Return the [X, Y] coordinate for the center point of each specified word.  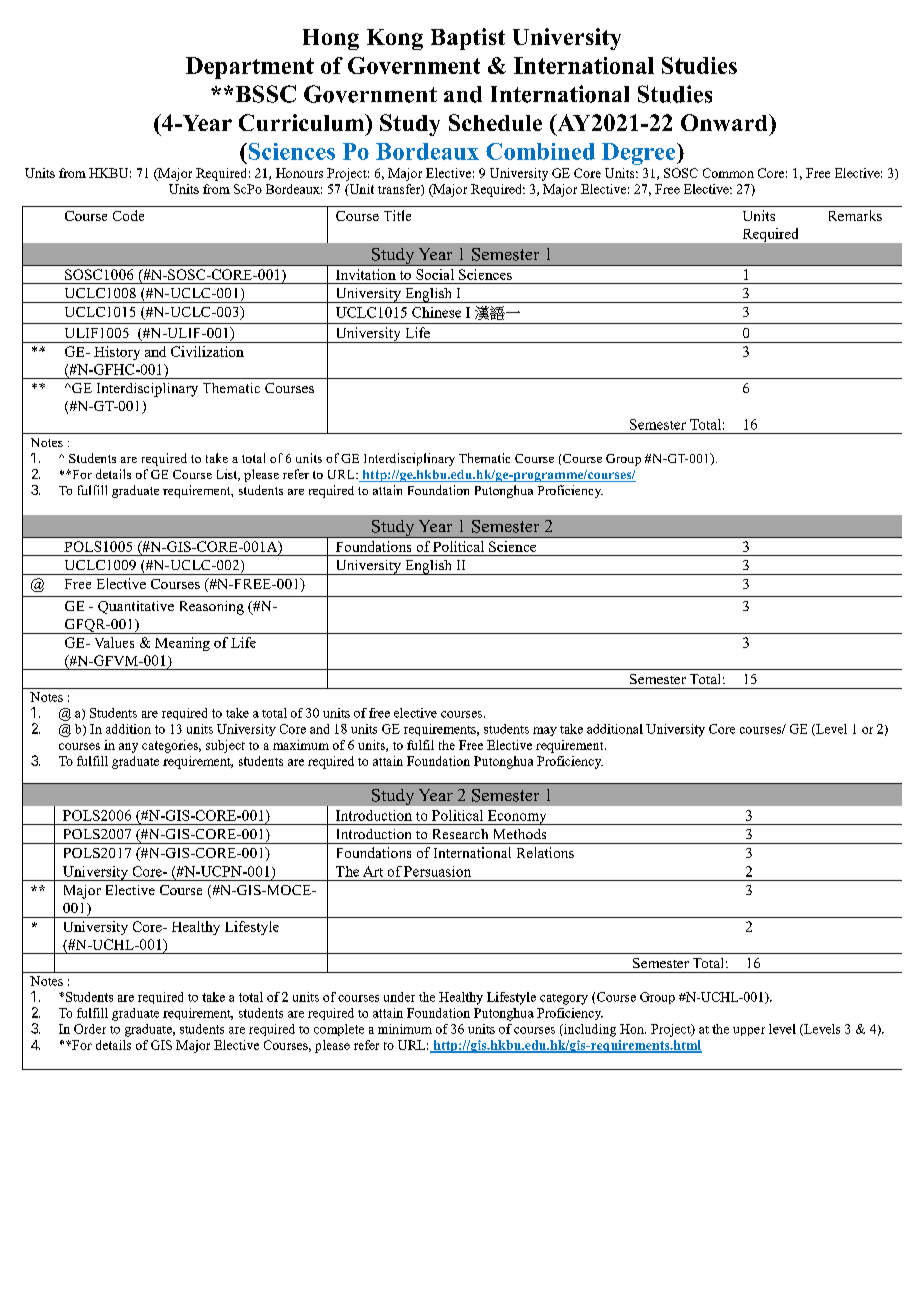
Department [250, 68]
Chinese [436, 312]
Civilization [207, 351]
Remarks [855, 215]
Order [90, 1029]
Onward [725, 122]
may [545, 731]
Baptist [468, 39]
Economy [517, 817]
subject [225, 746]
